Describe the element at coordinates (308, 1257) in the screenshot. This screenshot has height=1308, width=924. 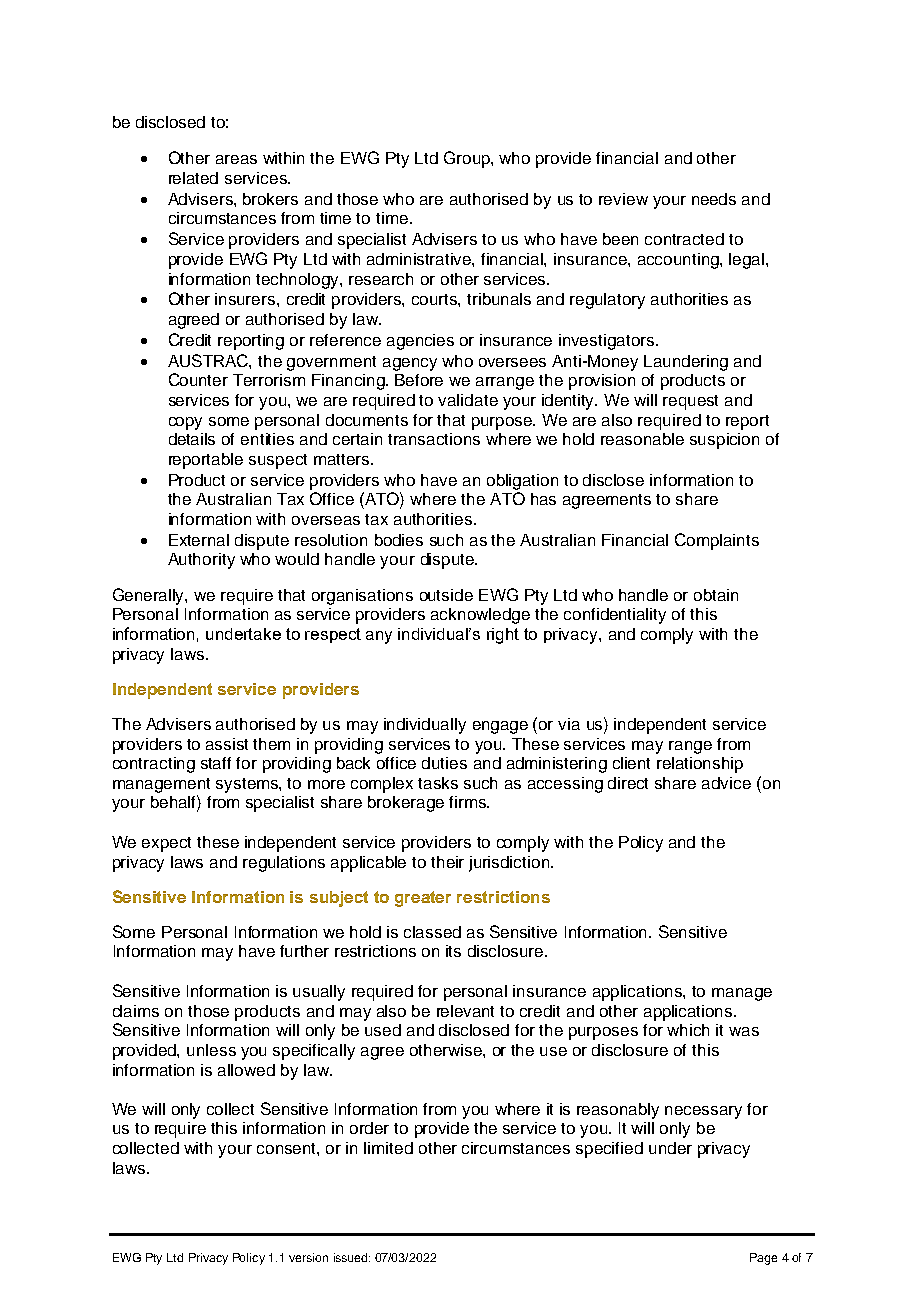
I see `version` at that location.
